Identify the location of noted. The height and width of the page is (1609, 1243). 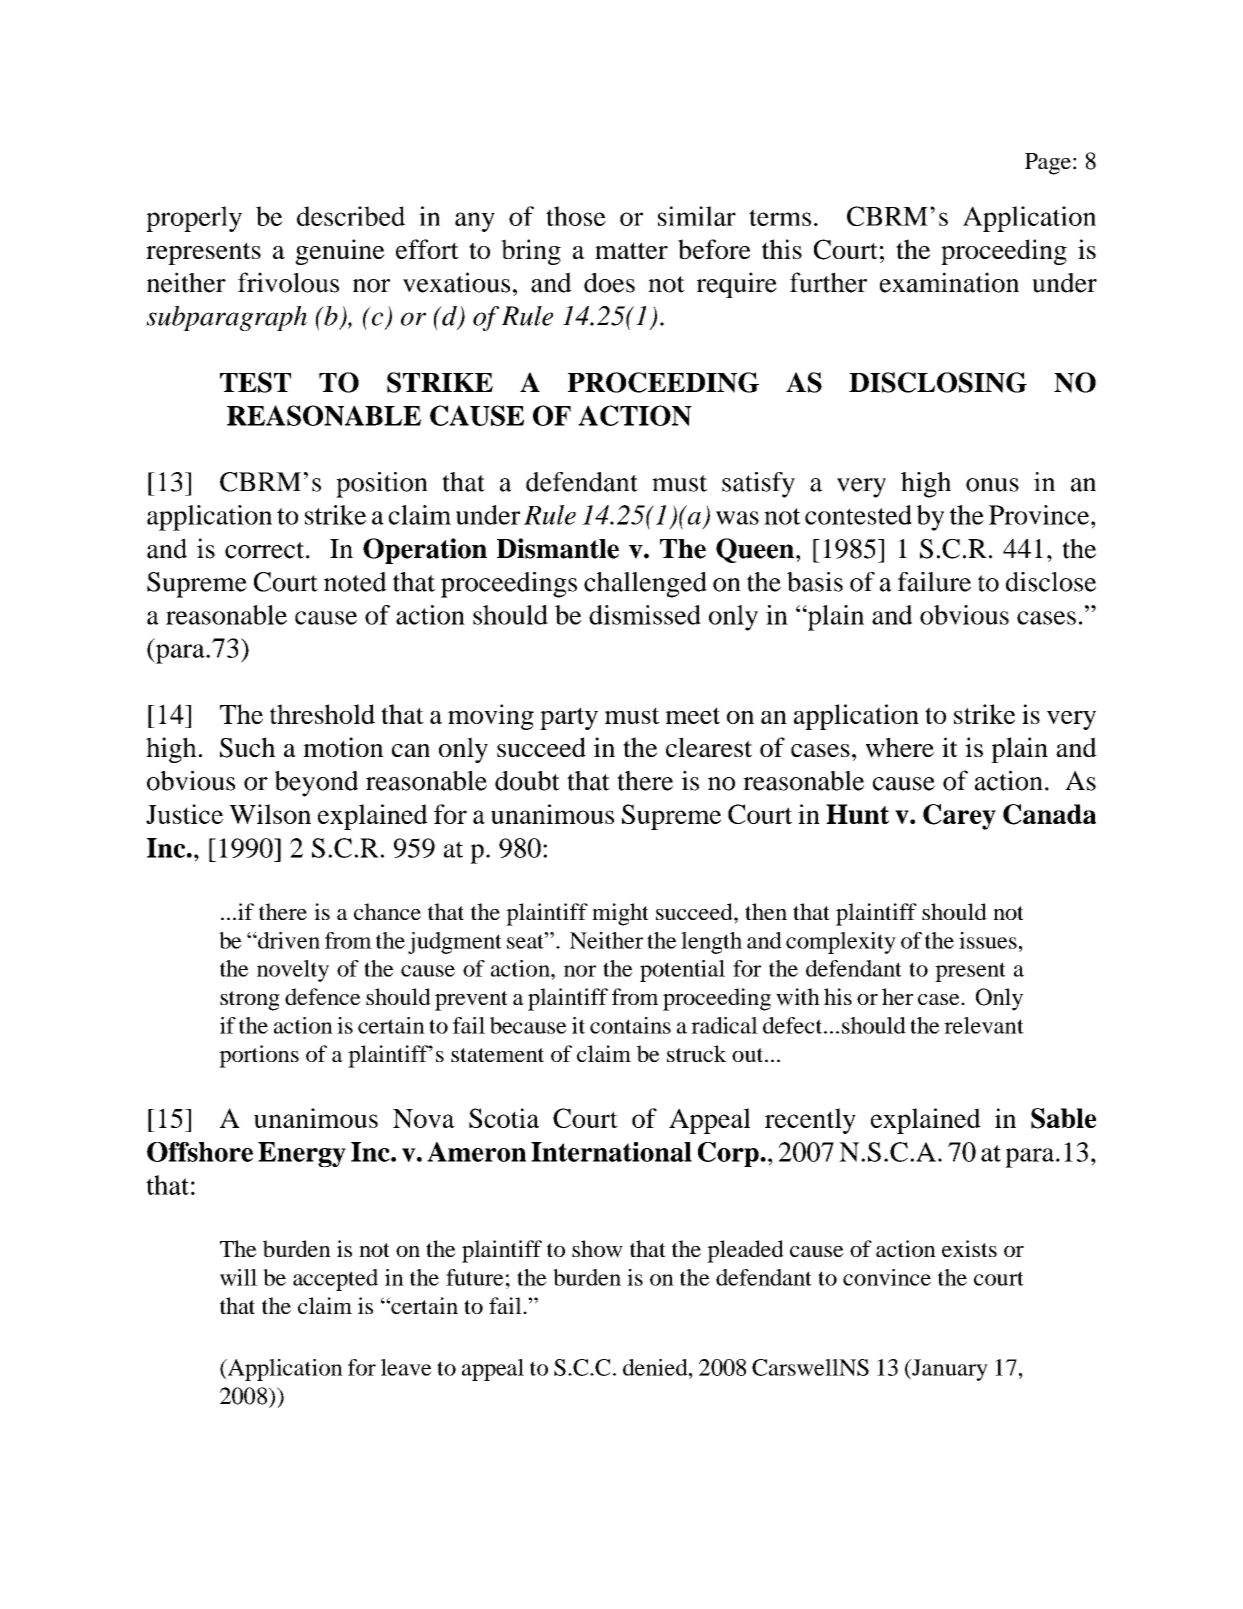
(355, 582).
